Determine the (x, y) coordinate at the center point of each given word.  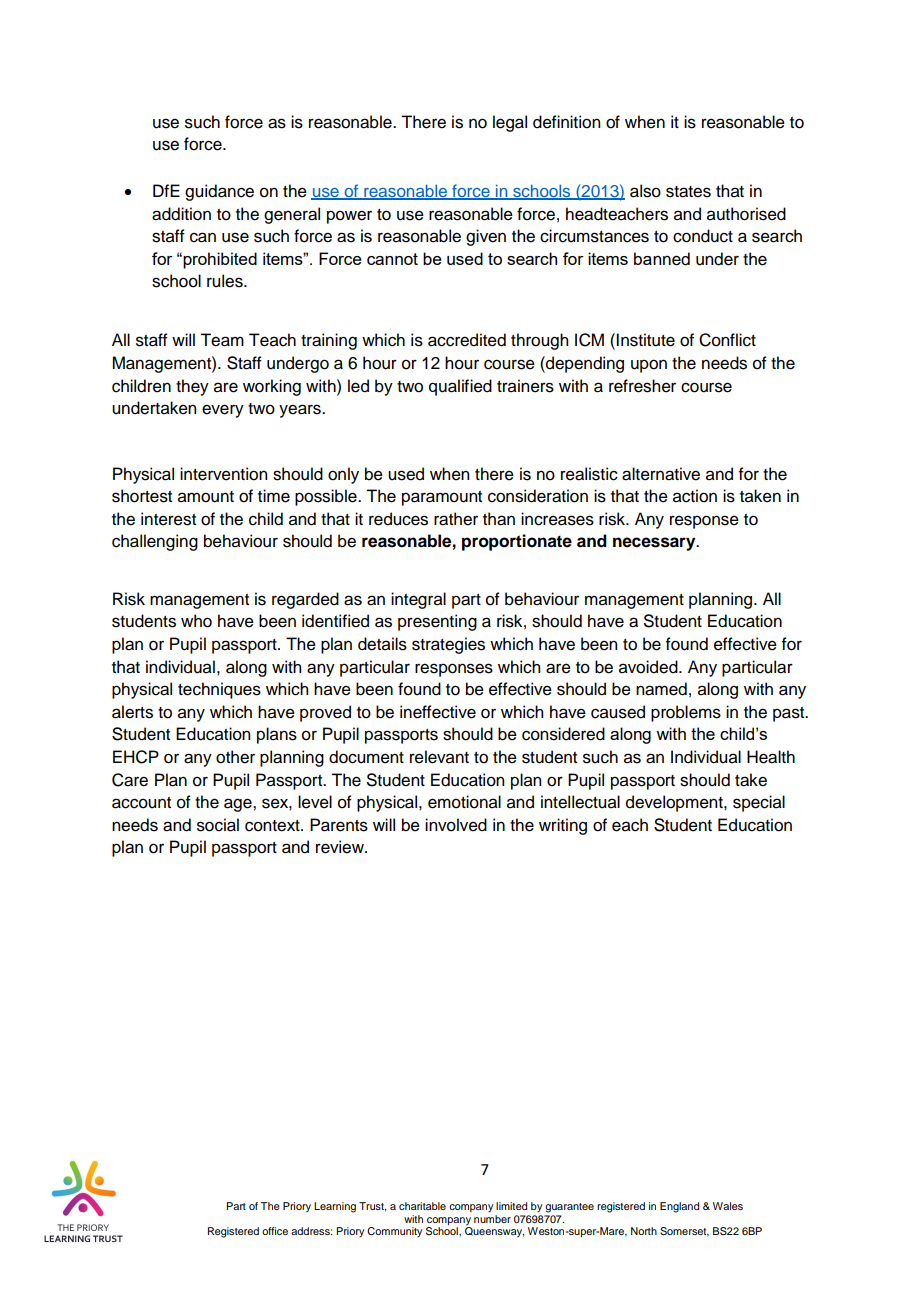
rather (456, 519)
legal (510, 123)
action (695, 496)
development (675, 803)
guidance (219, 192)
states (688, 192)
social (218, 825)
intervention (223, 474)
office (275, 1231)
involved (456, 825)
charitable (422, 1206)
